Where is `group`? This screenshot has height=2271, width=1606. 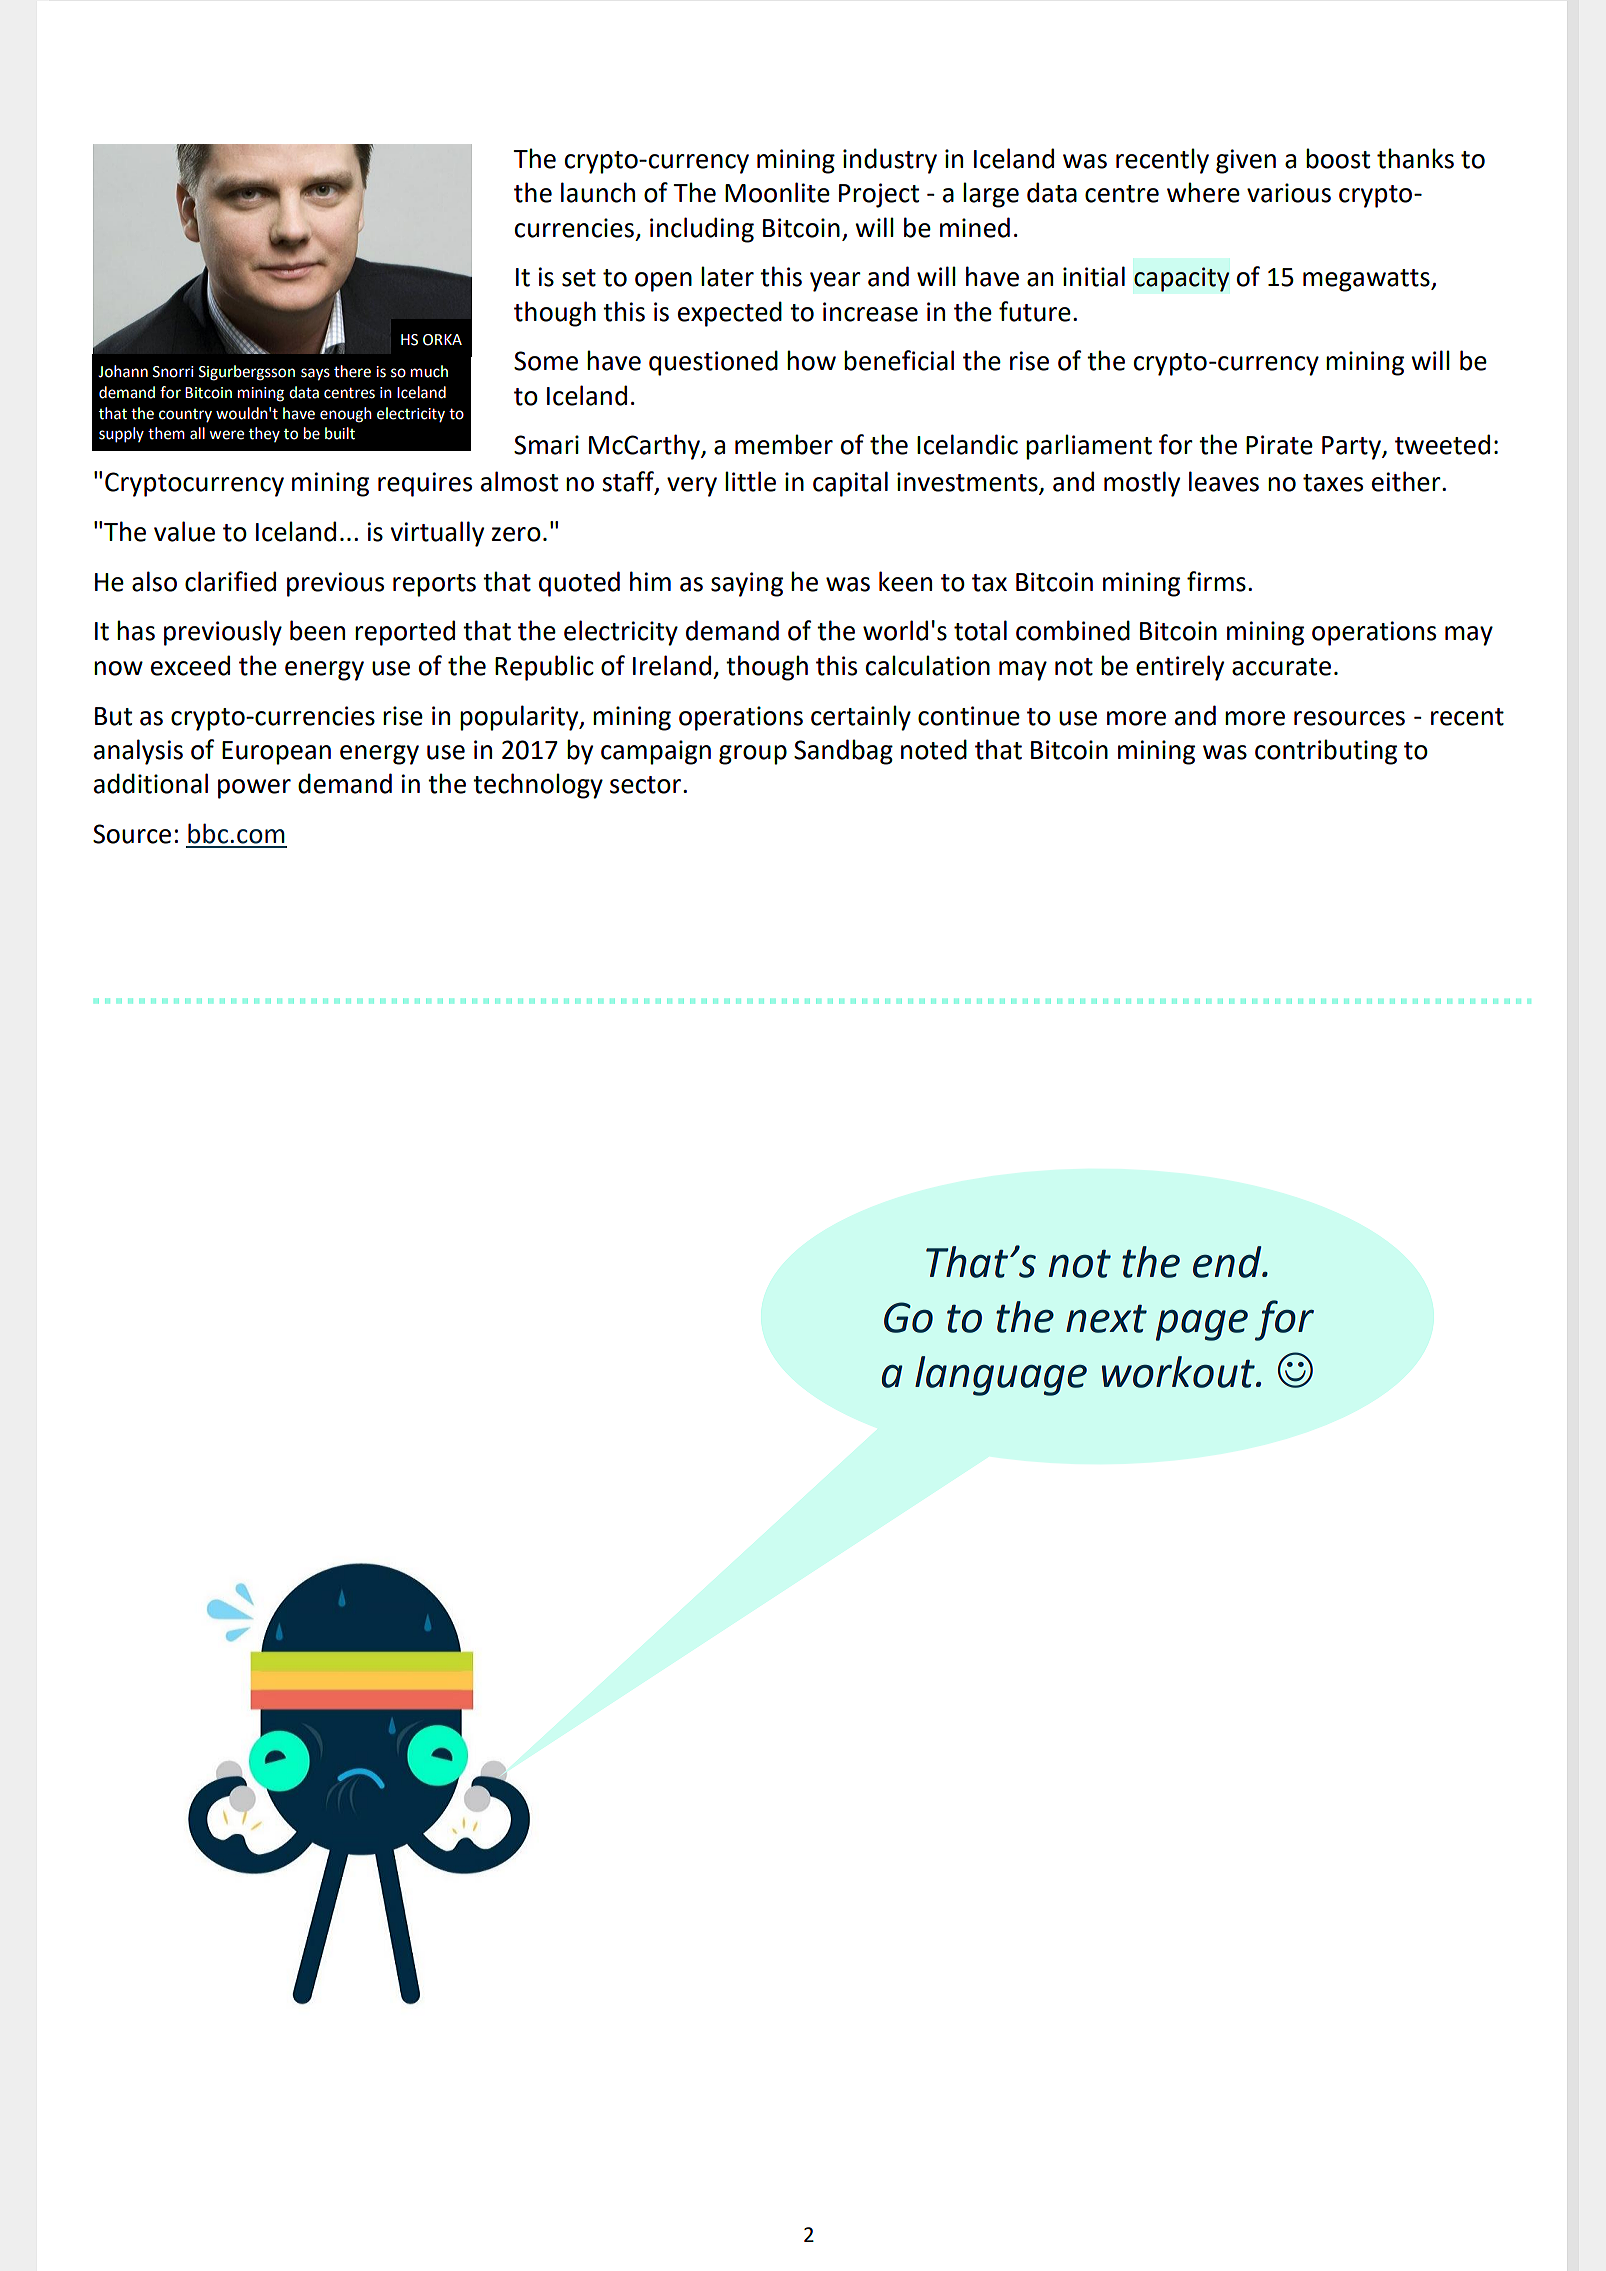 group is located at coordinates (753, 755).
